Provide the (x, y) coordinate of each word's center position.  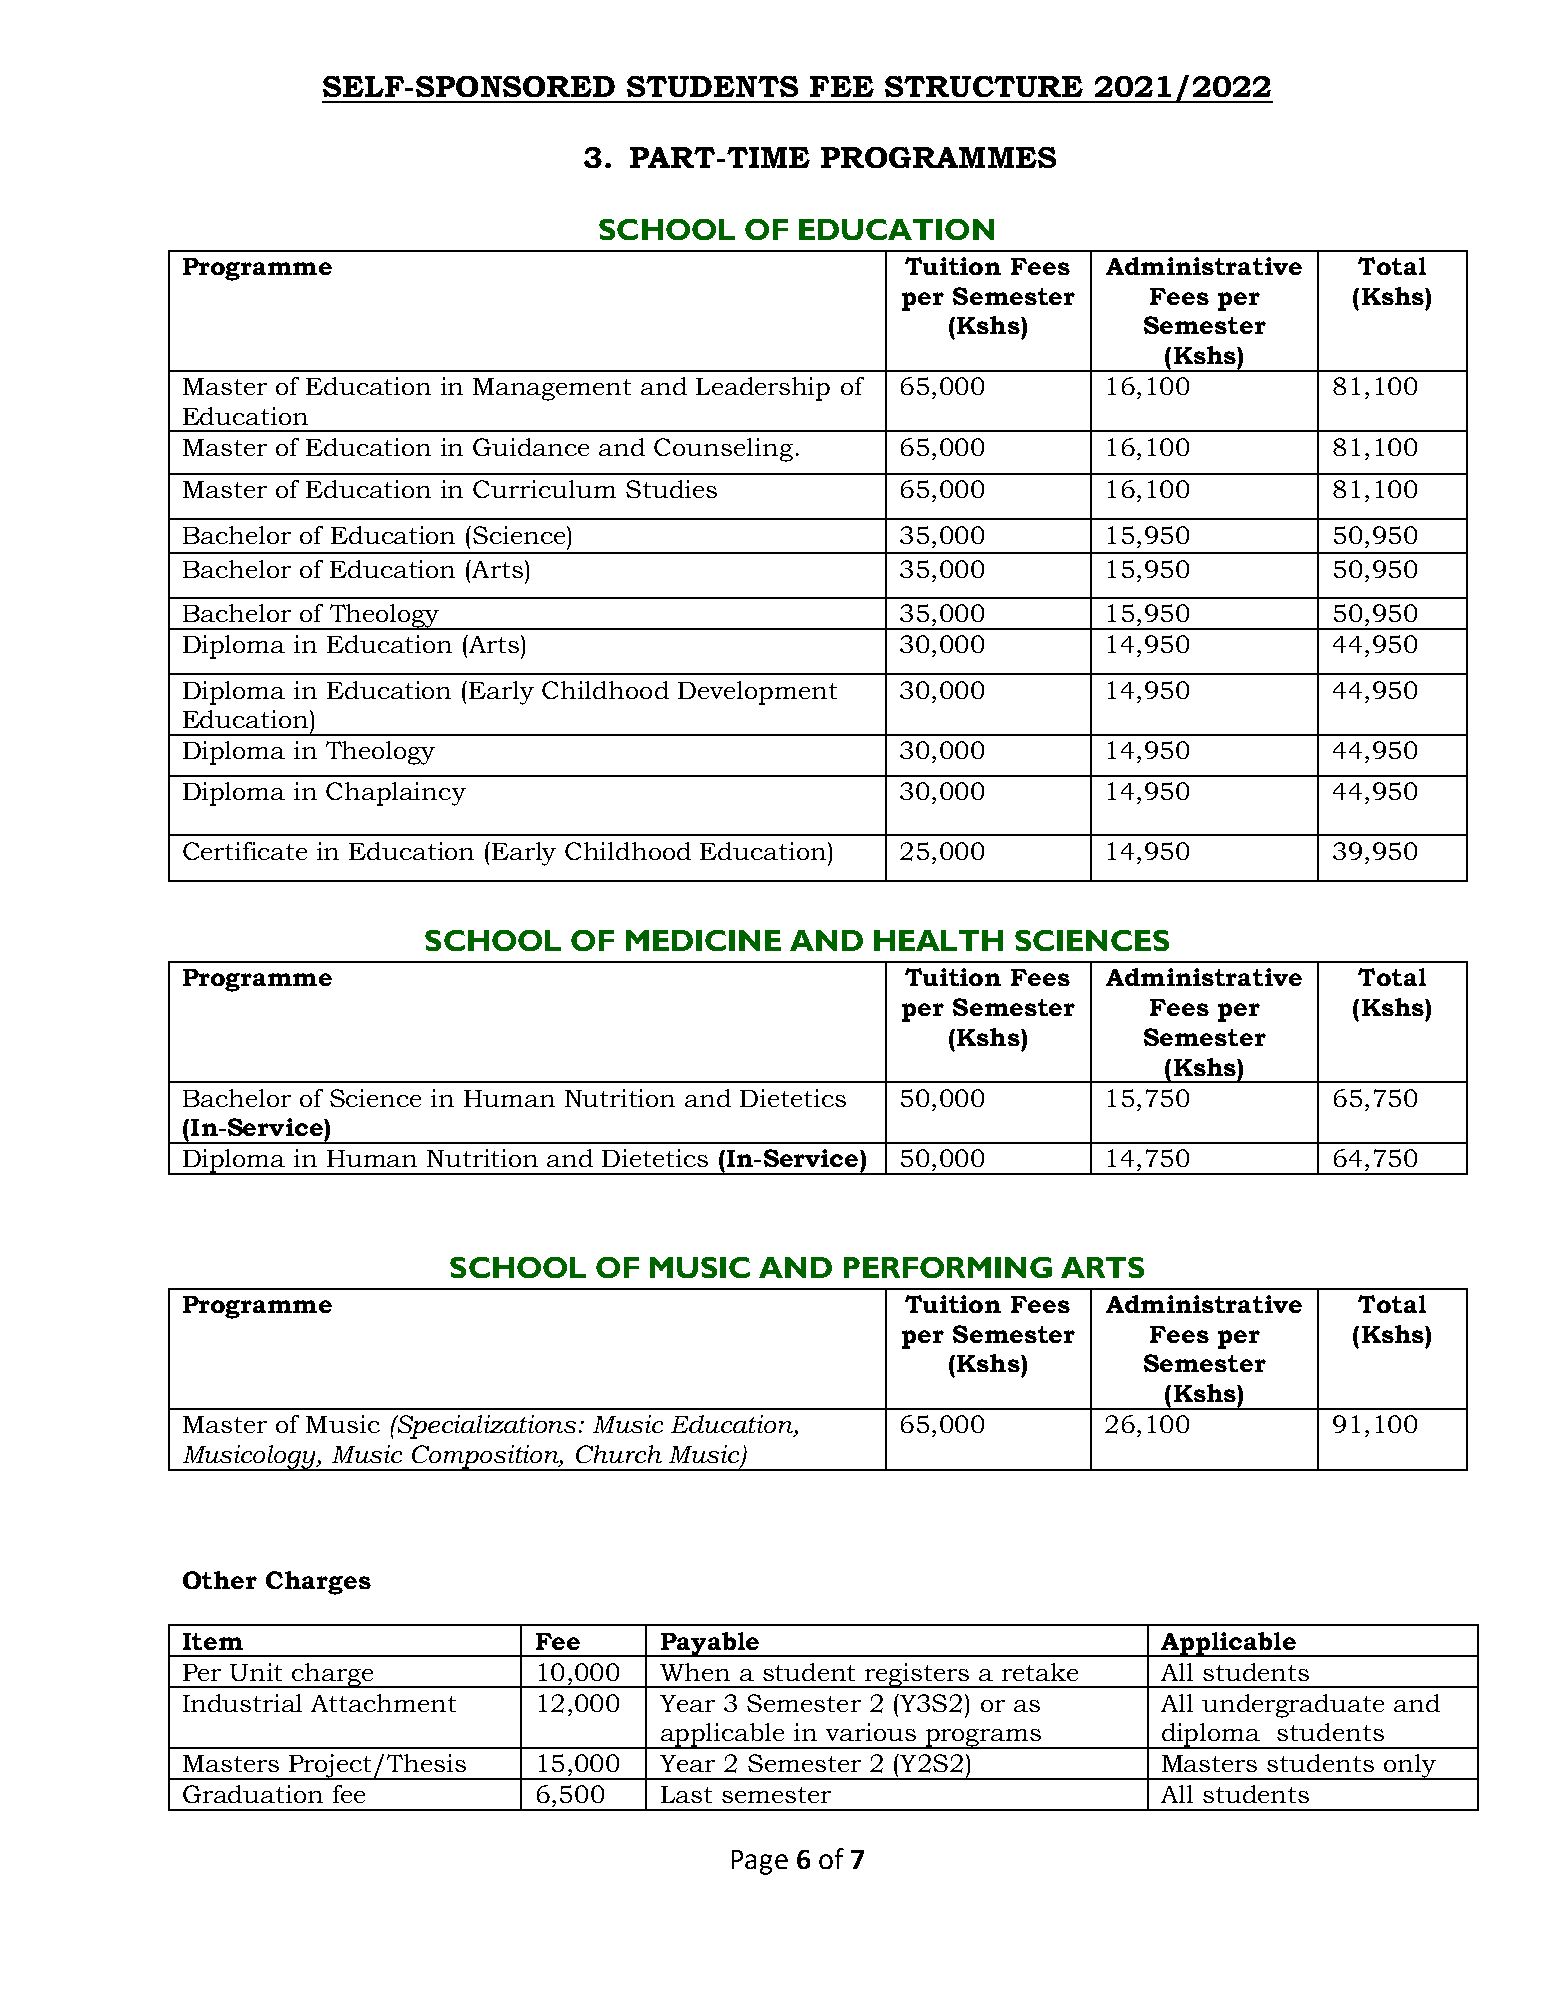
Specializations (487, 1427)
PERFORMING (948, 1267)
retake (1040, 1672)
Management (552, 389)
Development (757, 693)
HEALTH (938, 940)
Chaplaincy (396, 794)
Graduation (253, 1794)
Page (760, 1862)
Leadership (763, 389)
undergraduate (1293, 1706)
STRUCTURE (984, 86)
